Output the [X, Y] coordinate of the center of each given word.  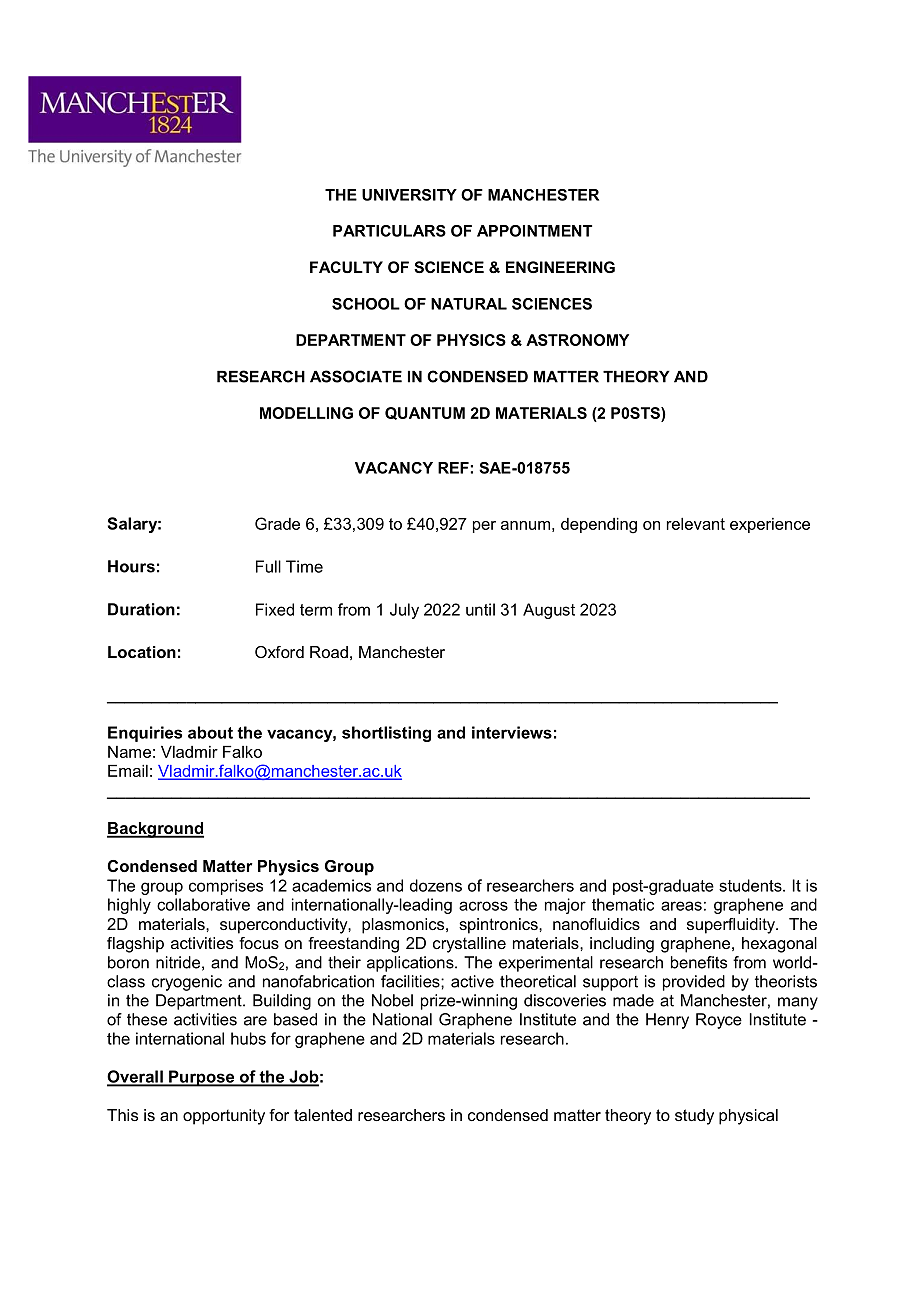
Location [142, 652]
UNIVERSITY [409, 195]
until [480, 609]
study [694, 1117]
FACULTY [346, 267]
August [549, 611]
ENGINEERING [560, 267]
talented [323, 1115]
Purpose [202, 1078]
